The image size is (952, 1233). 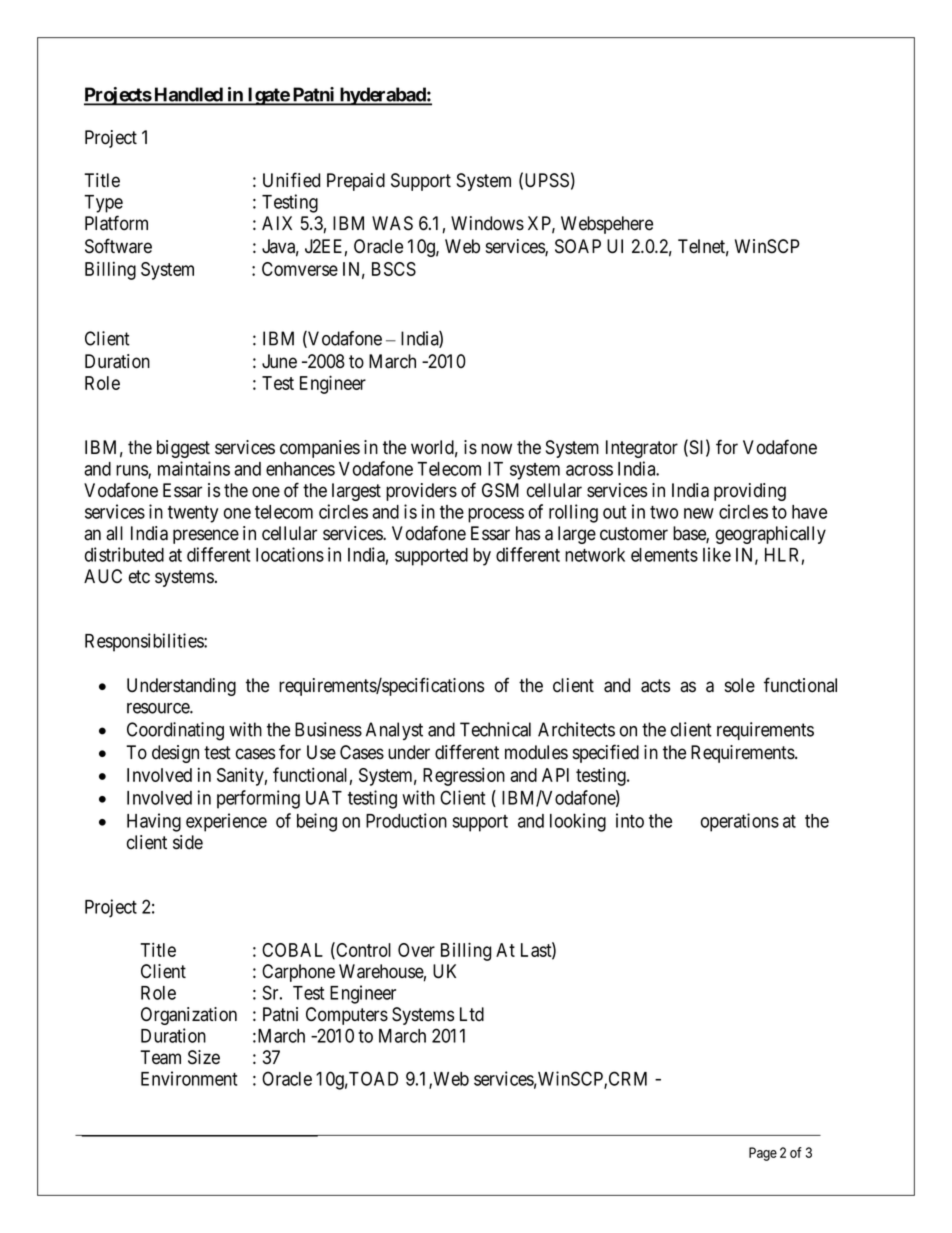 I want to click on Handled, so click(x=188, y=95).
